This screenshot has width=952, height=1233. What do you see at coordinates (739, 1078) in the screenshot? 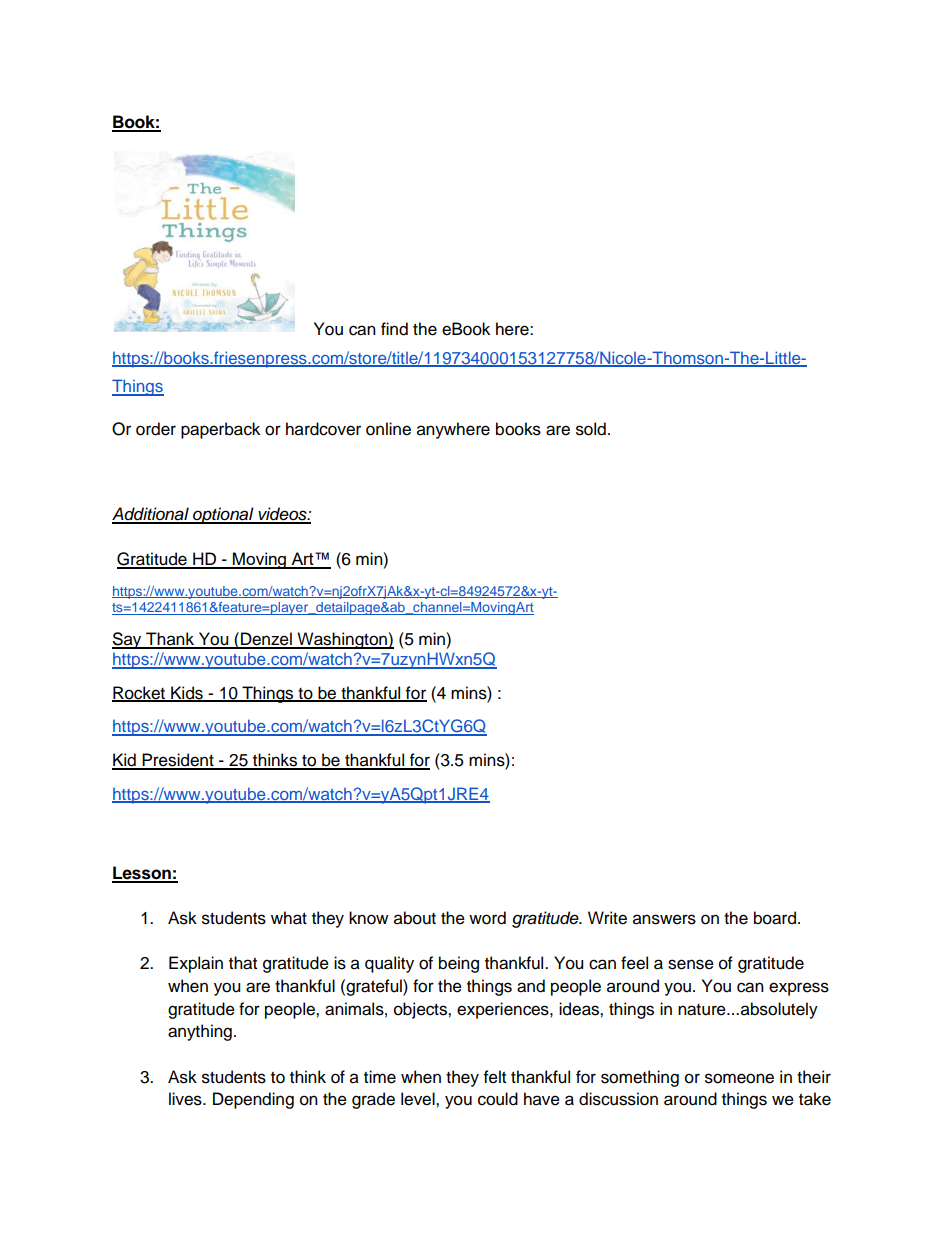
I see `someone` at bounding box center [739, 1078].
